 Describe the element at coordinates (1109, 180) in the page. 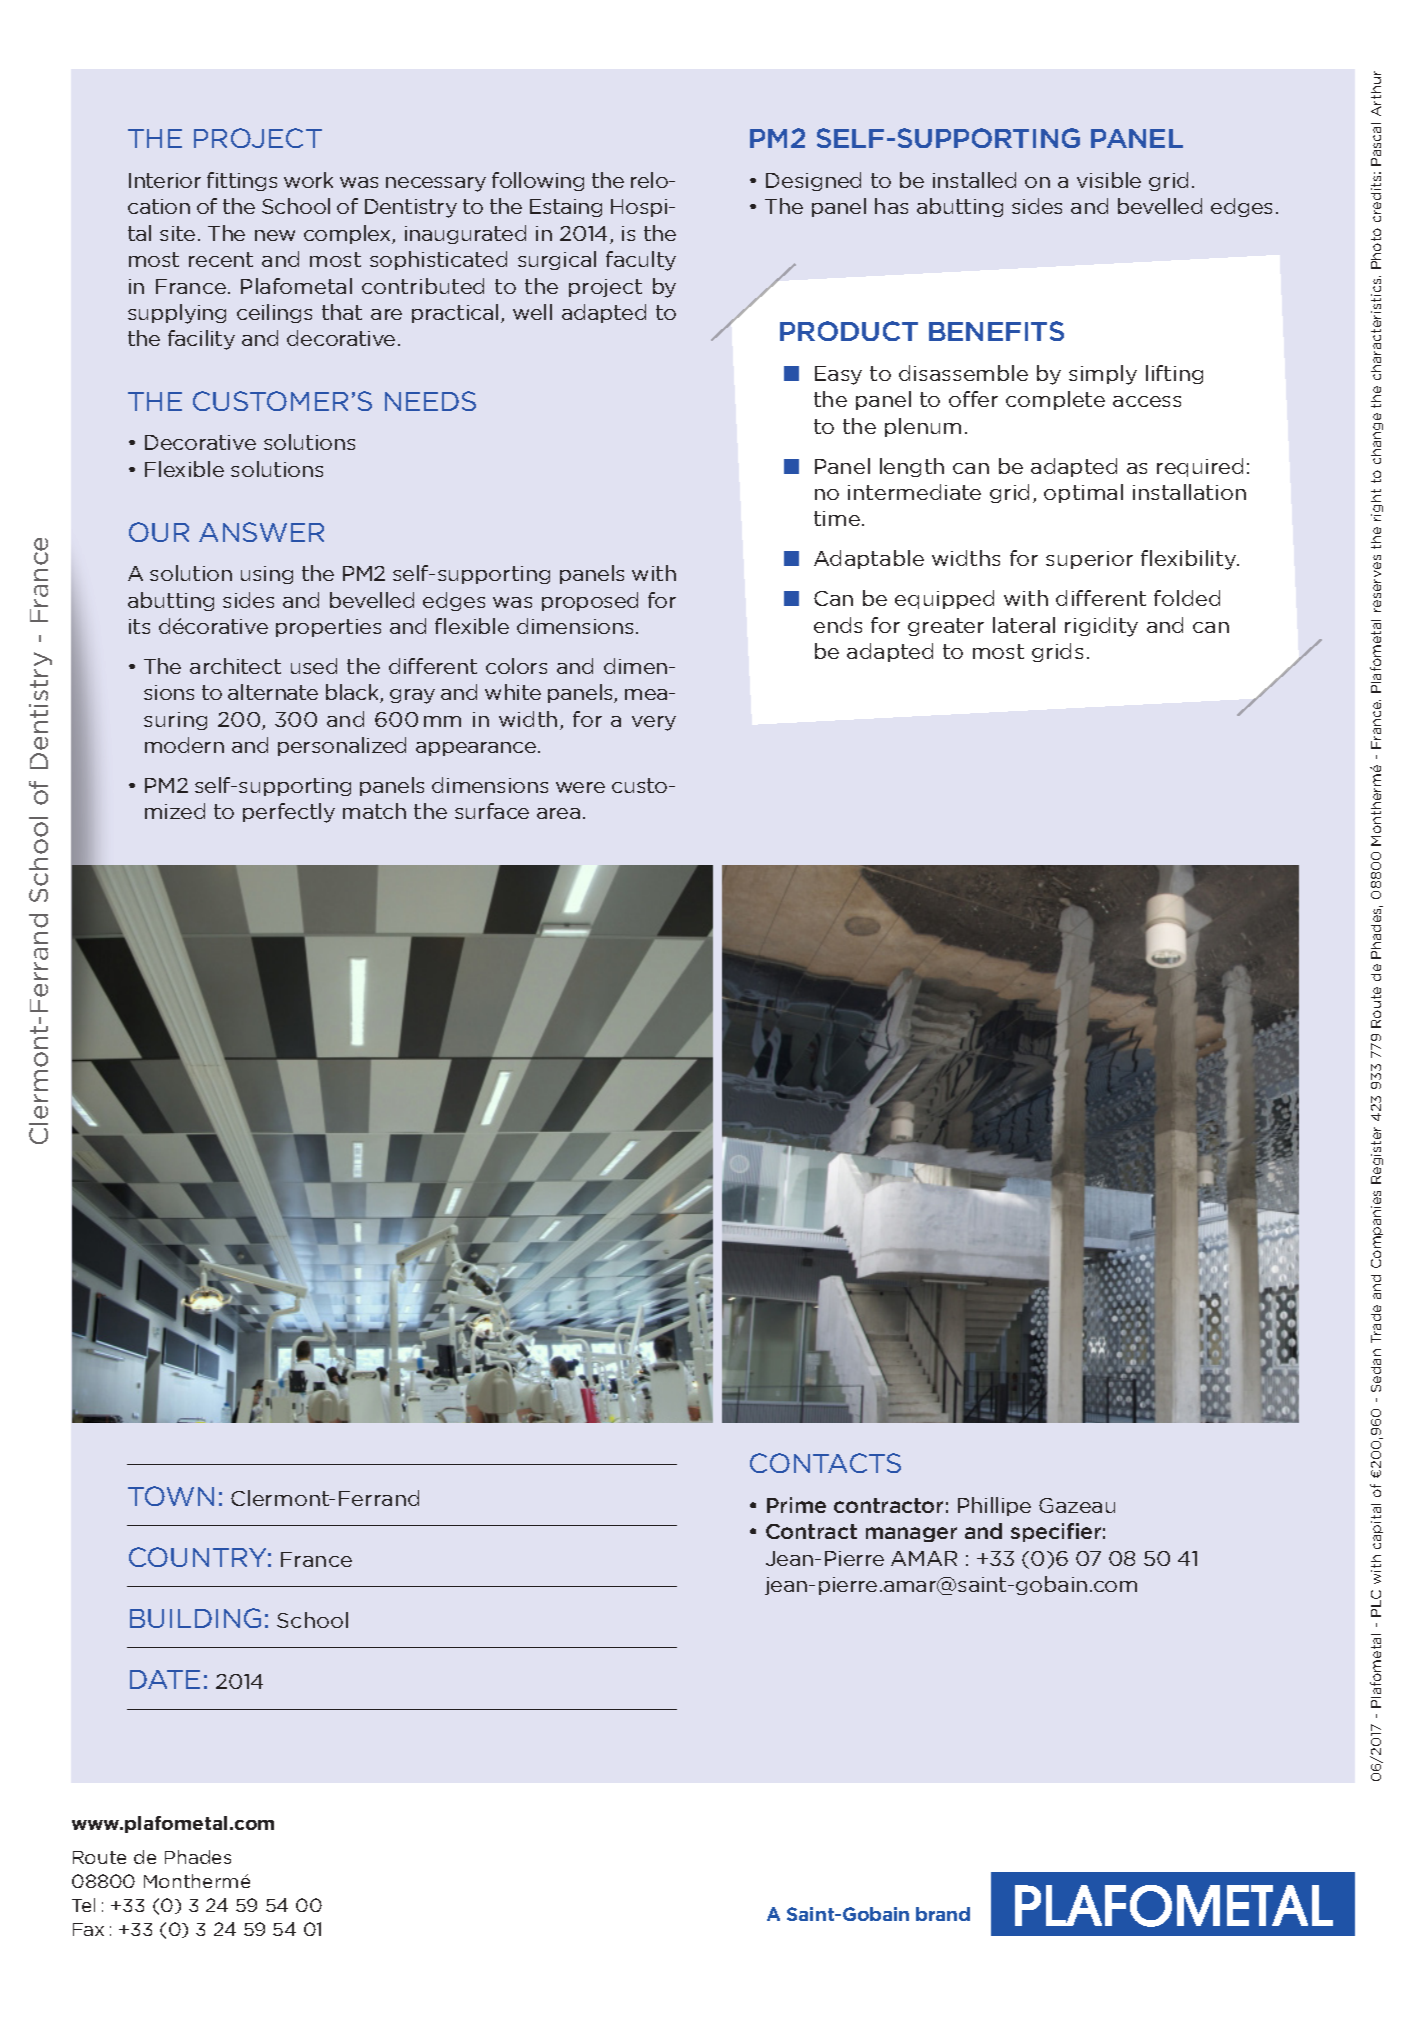

I see `visible` at that location.
